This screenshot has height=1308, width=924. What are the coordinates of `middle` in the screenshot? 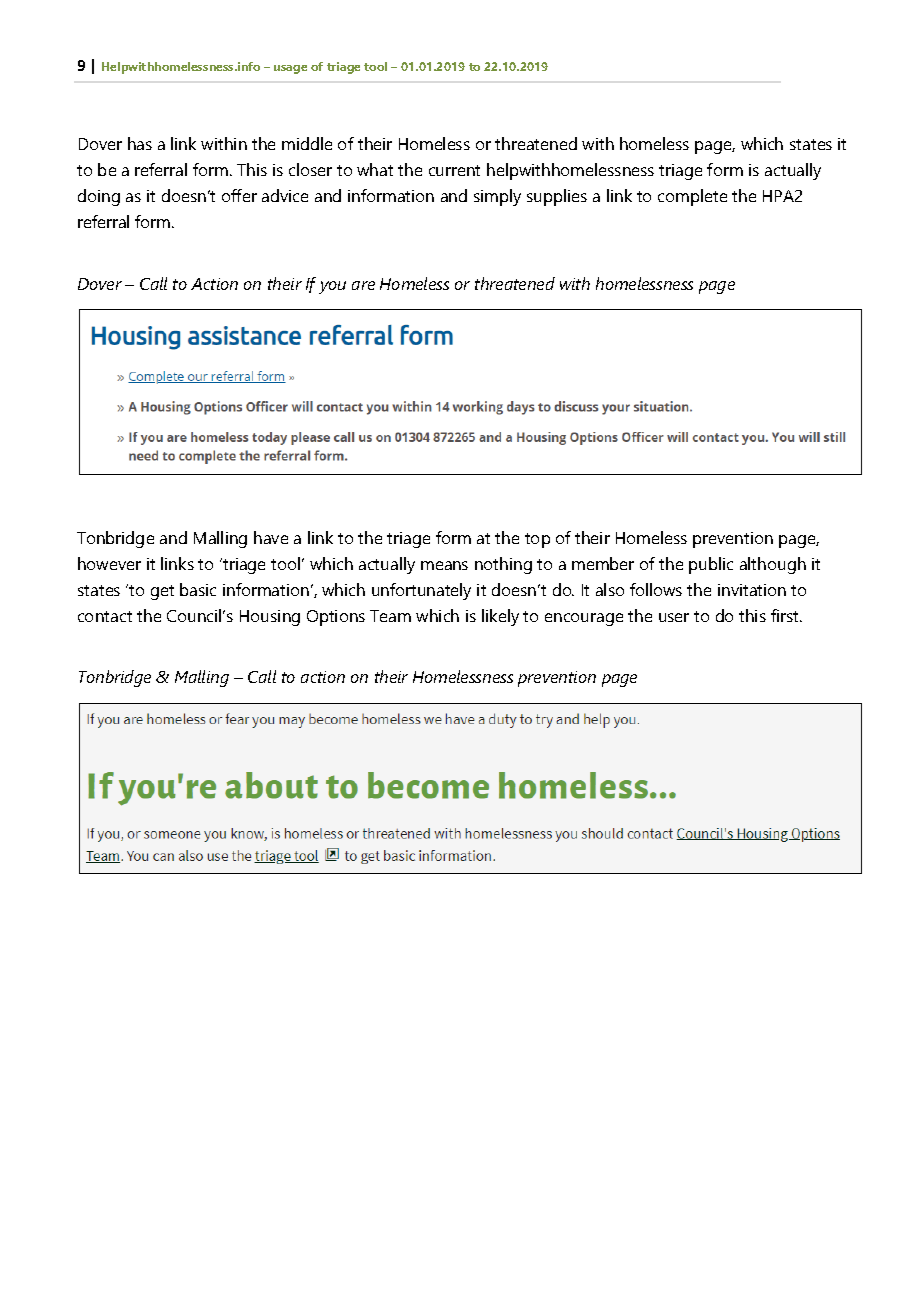 It's located at (307, 143).
